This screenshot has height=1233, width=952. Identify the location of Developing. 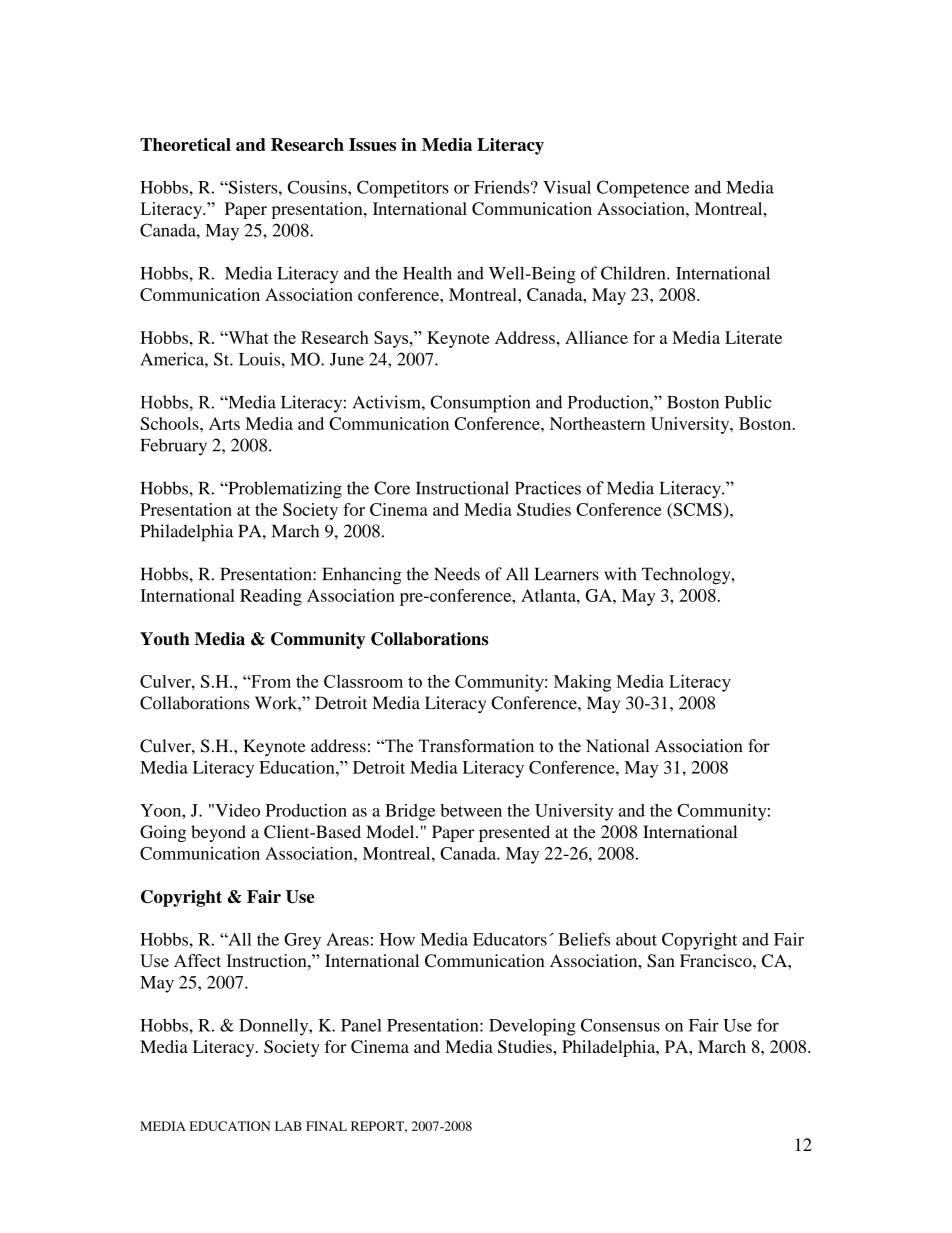
(532, 1027).
